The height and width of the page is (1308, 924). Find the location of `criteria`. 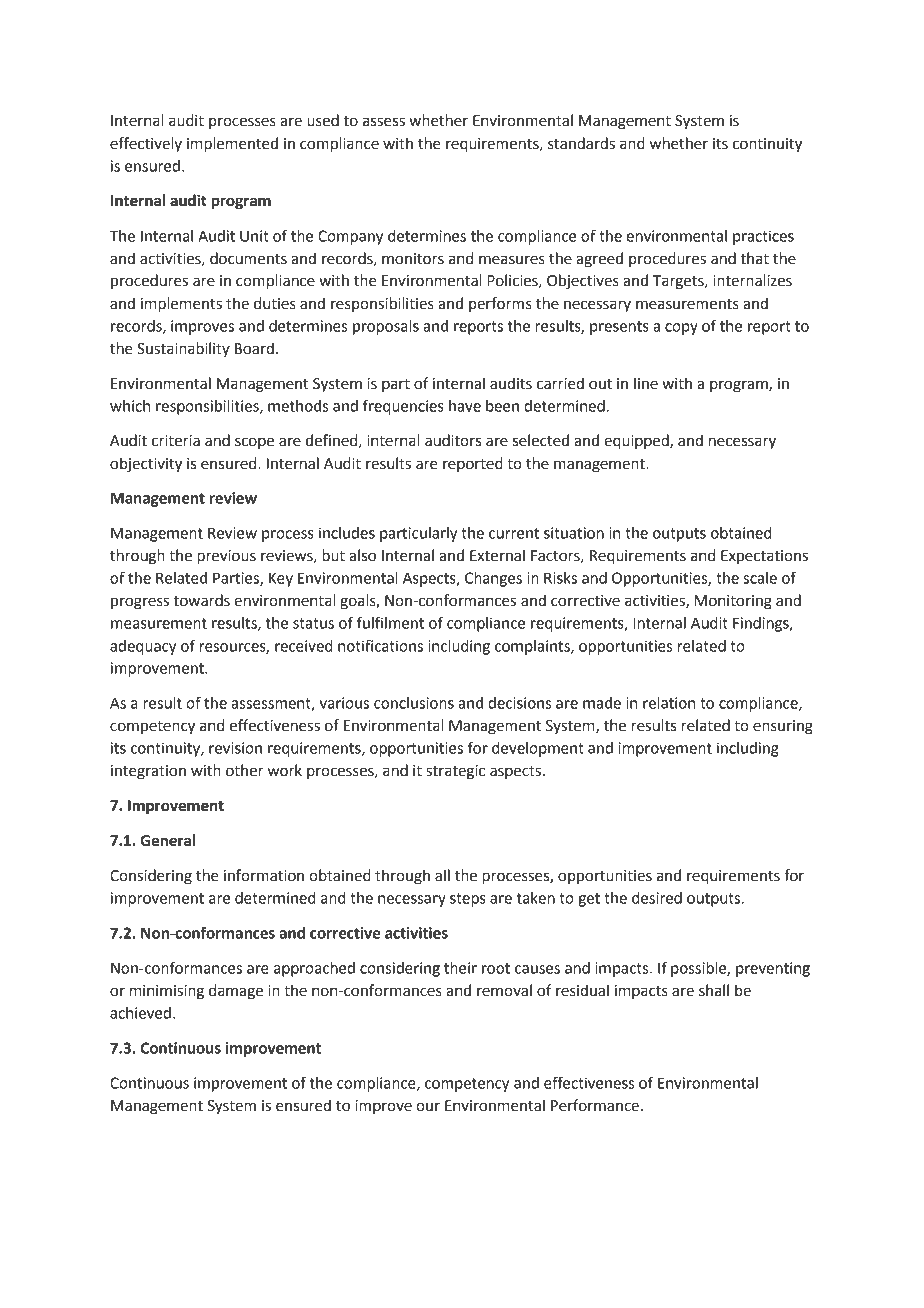

criteria is located at coordinates (176, 441).
